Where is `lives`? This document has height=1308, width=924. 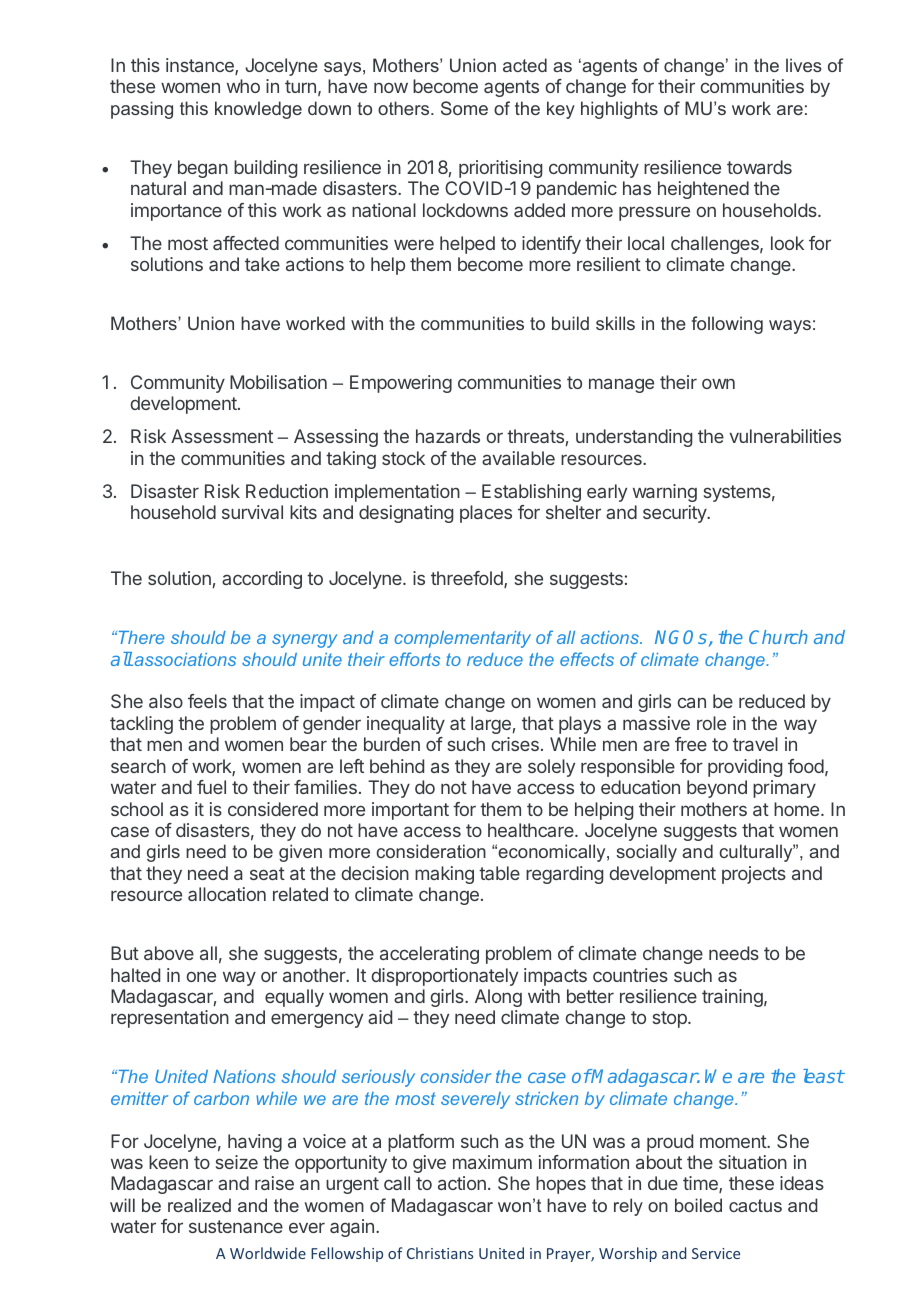 lives is located at coordinates (804, 65).
